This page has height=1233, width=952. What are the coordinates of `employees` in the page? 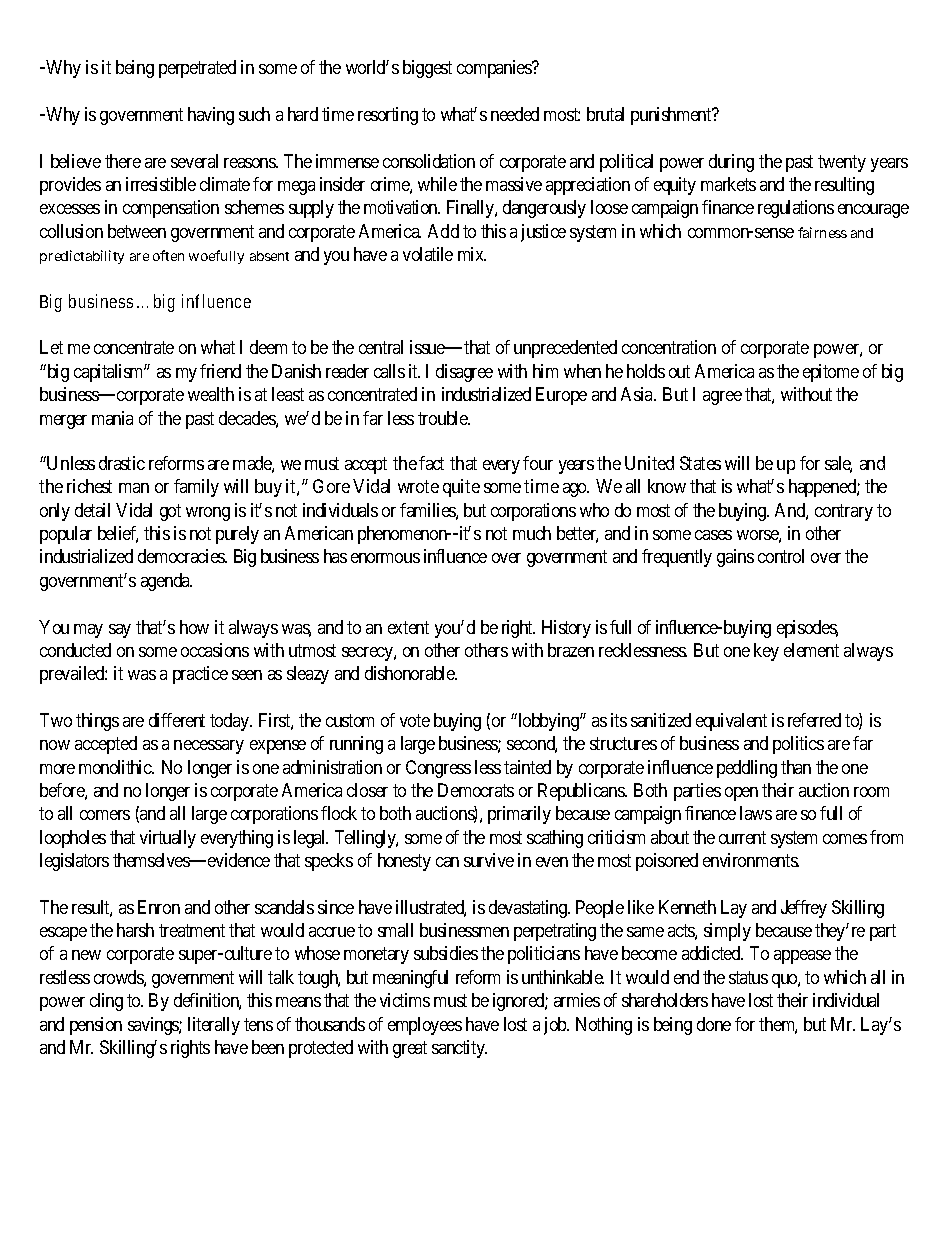 It's located at (425, 1026).
